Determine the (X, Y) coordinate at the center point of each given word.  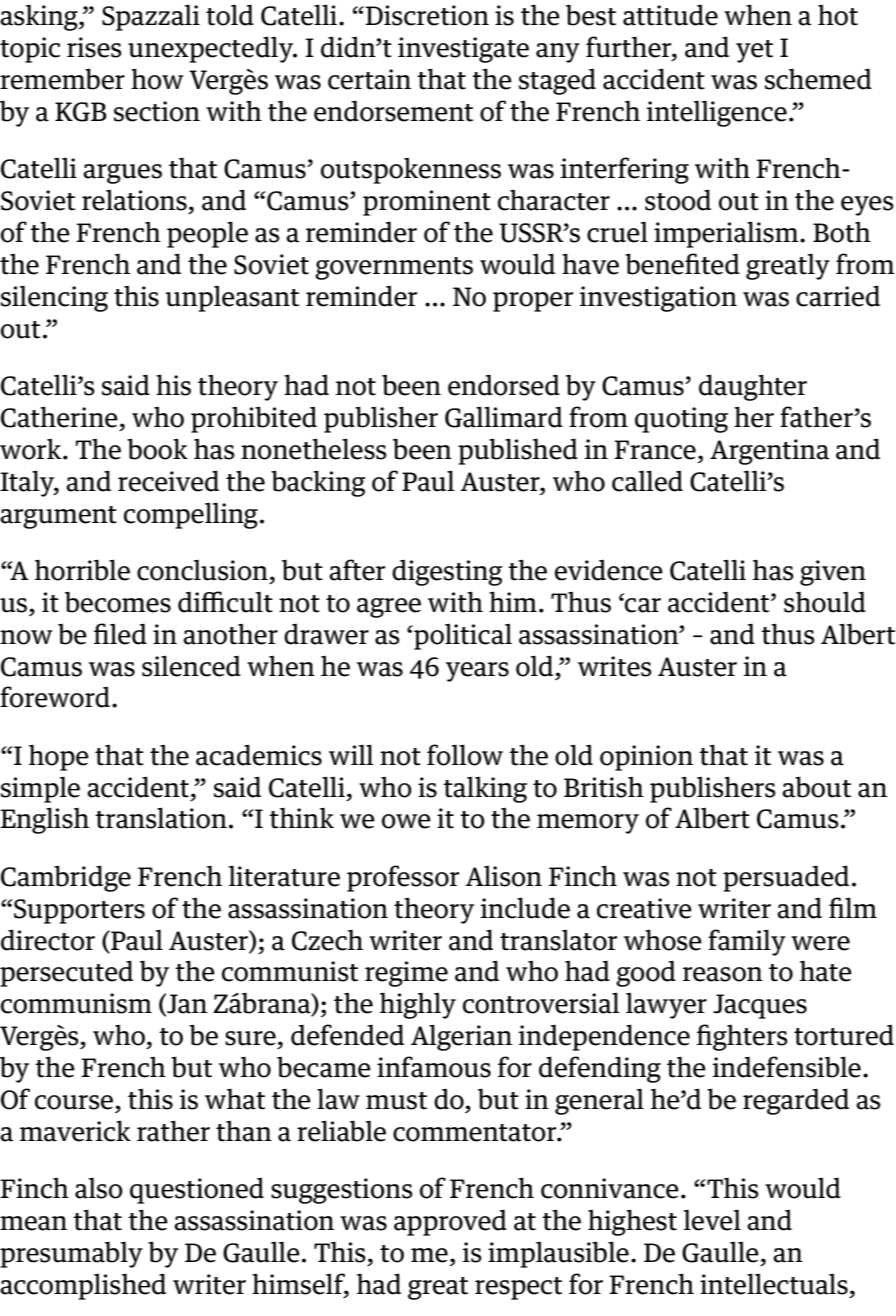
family (747, 942)
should (825, 602)
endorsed (504, 385)
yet (754, 51)
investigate (463, 50)
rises (94, 47)
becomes (118, 602)
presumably (71, 1254)
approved (450, 1222)
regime (406, 974)
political (462, 637)
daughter (753, 387)
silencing (54, 299)
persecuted (66, 973)
